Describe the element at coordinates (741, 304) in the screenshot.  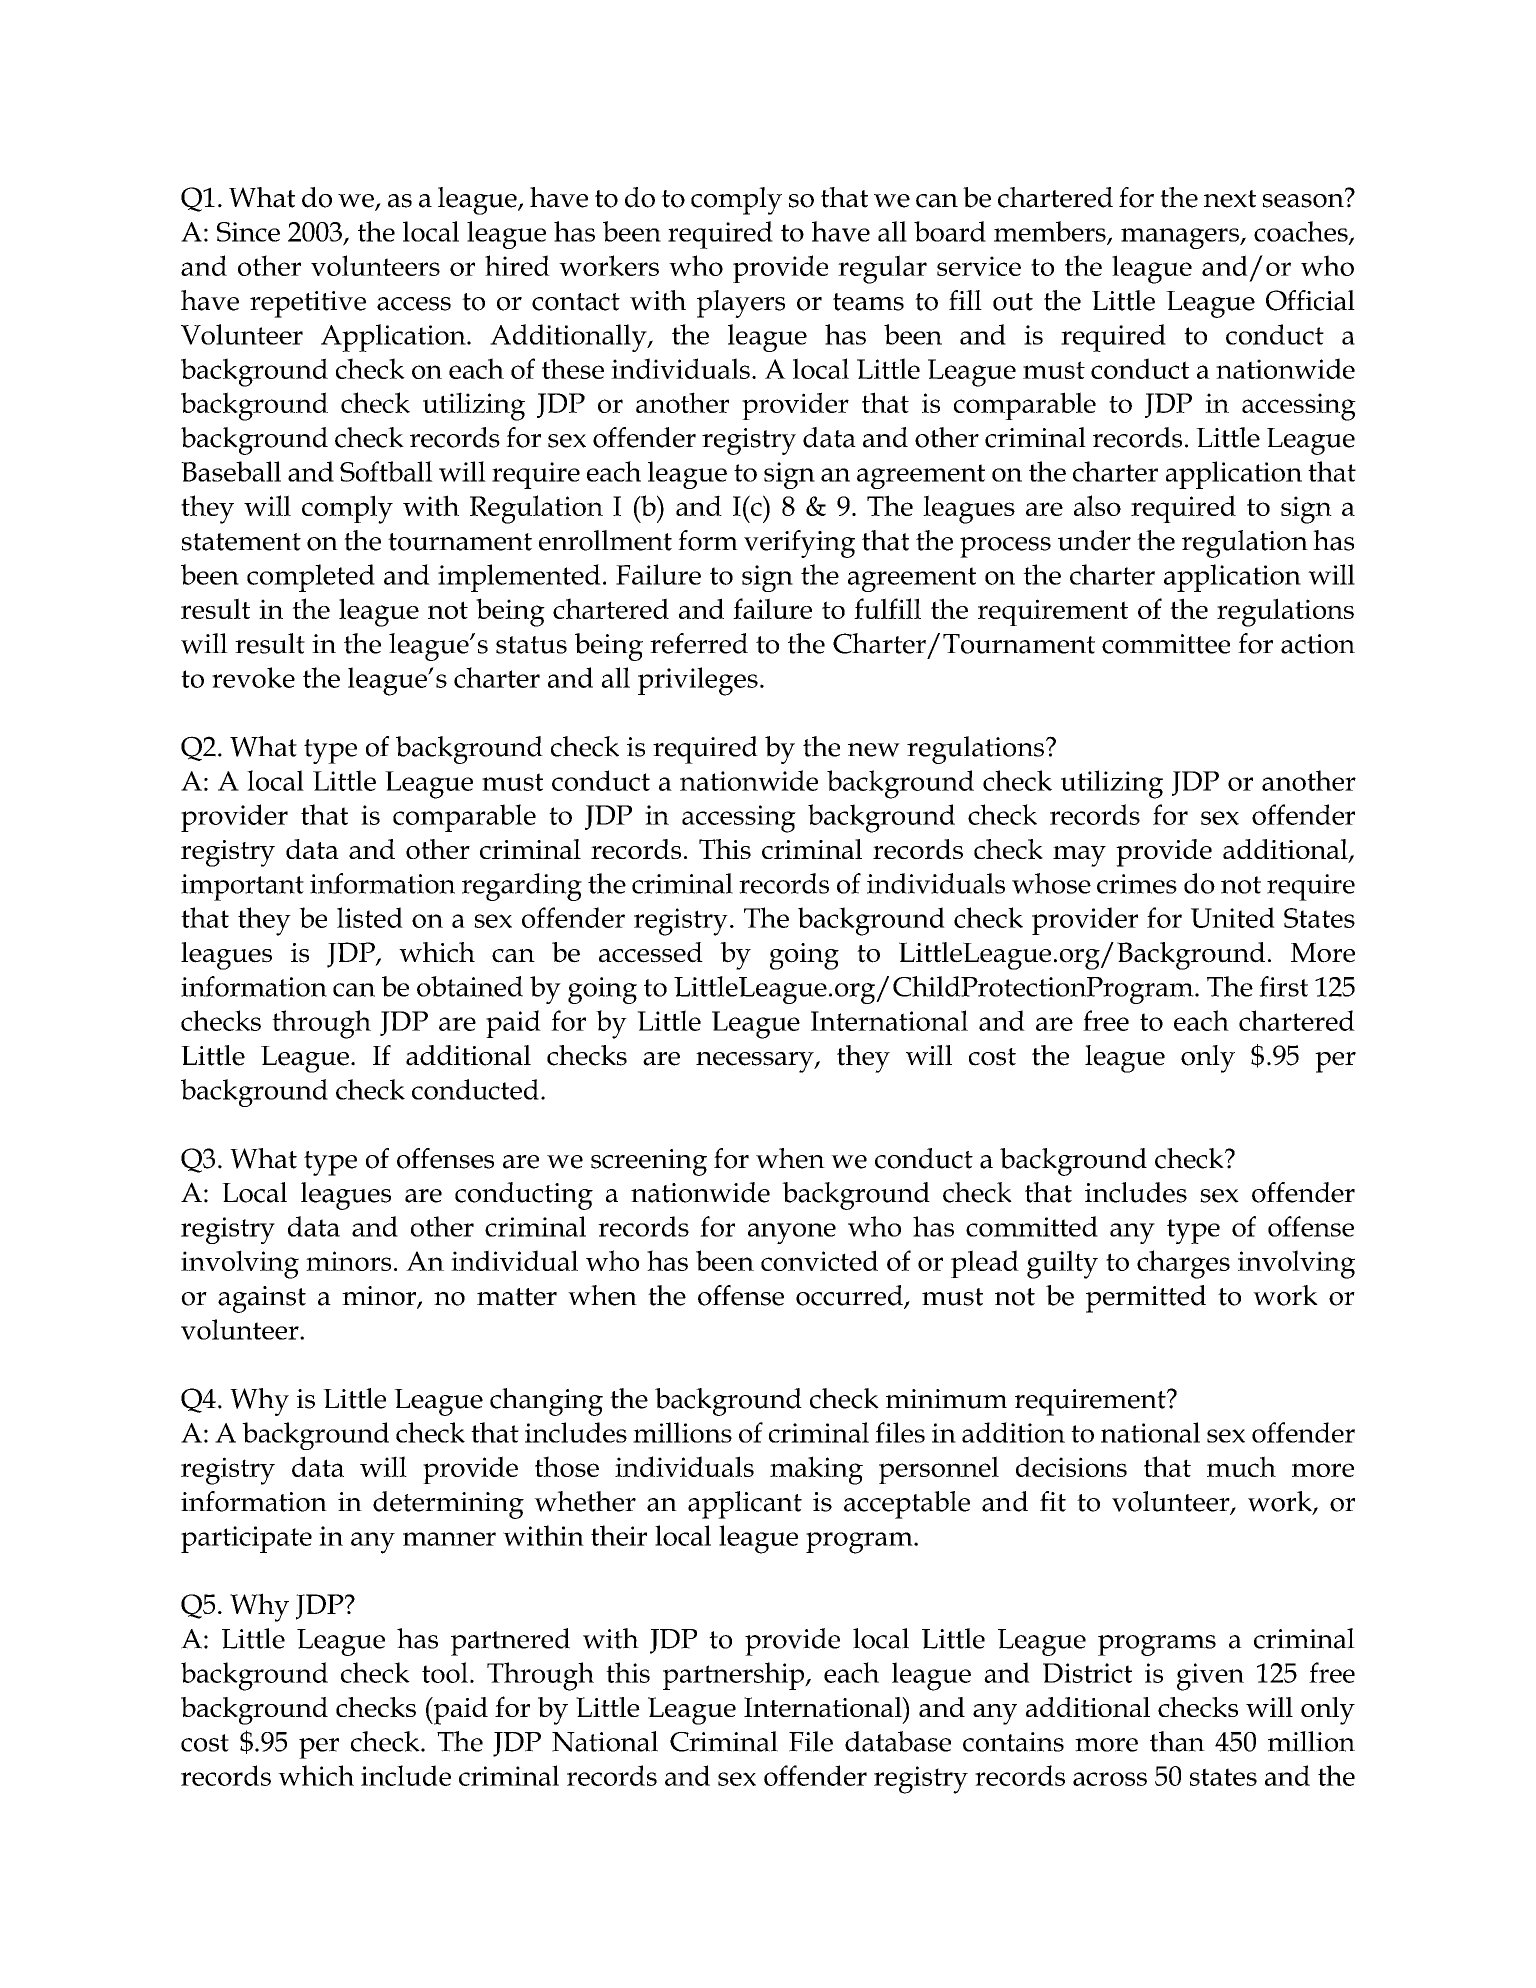
I see `players` at that location.
